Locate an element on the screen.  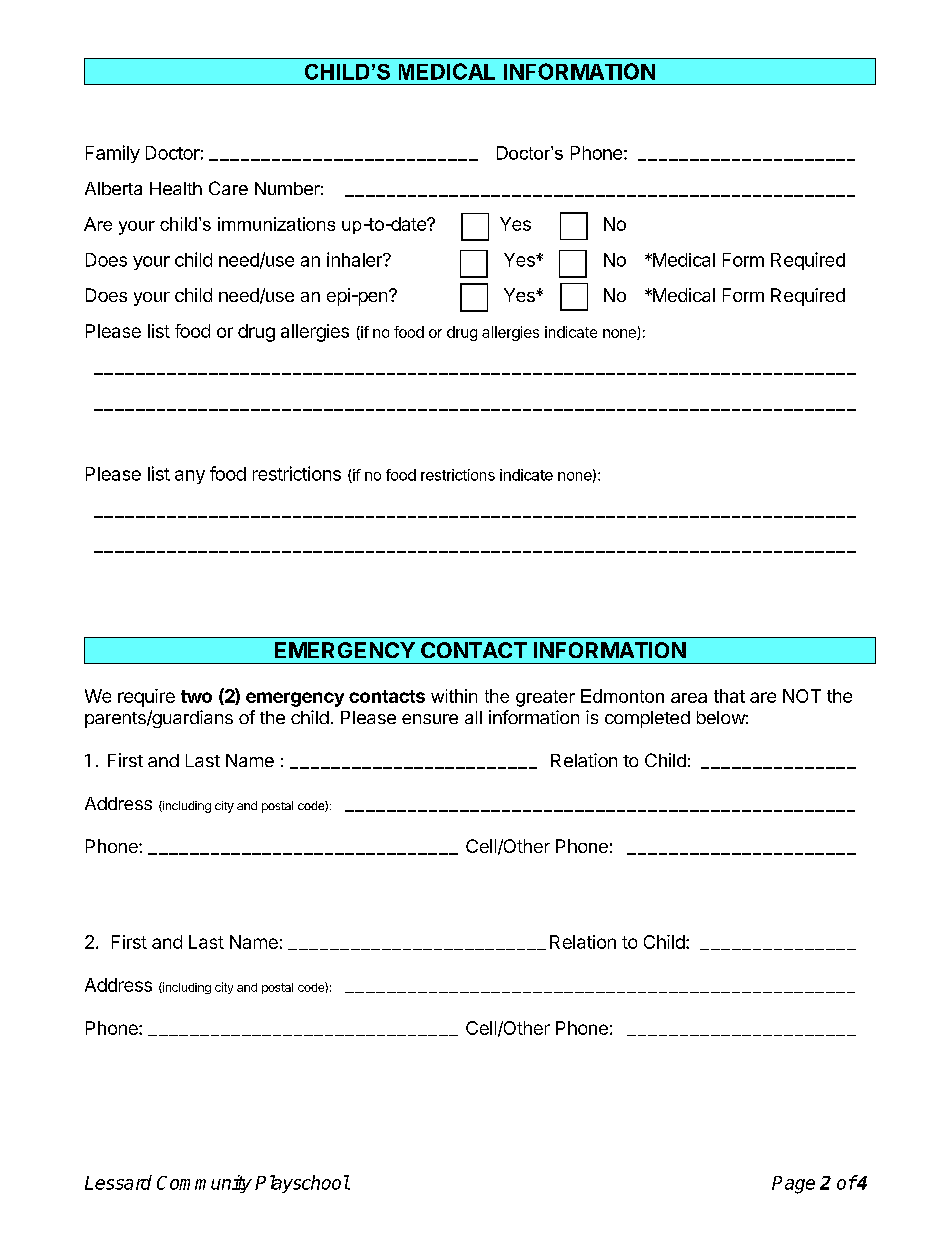
area is located at coordinates (689, 698).
